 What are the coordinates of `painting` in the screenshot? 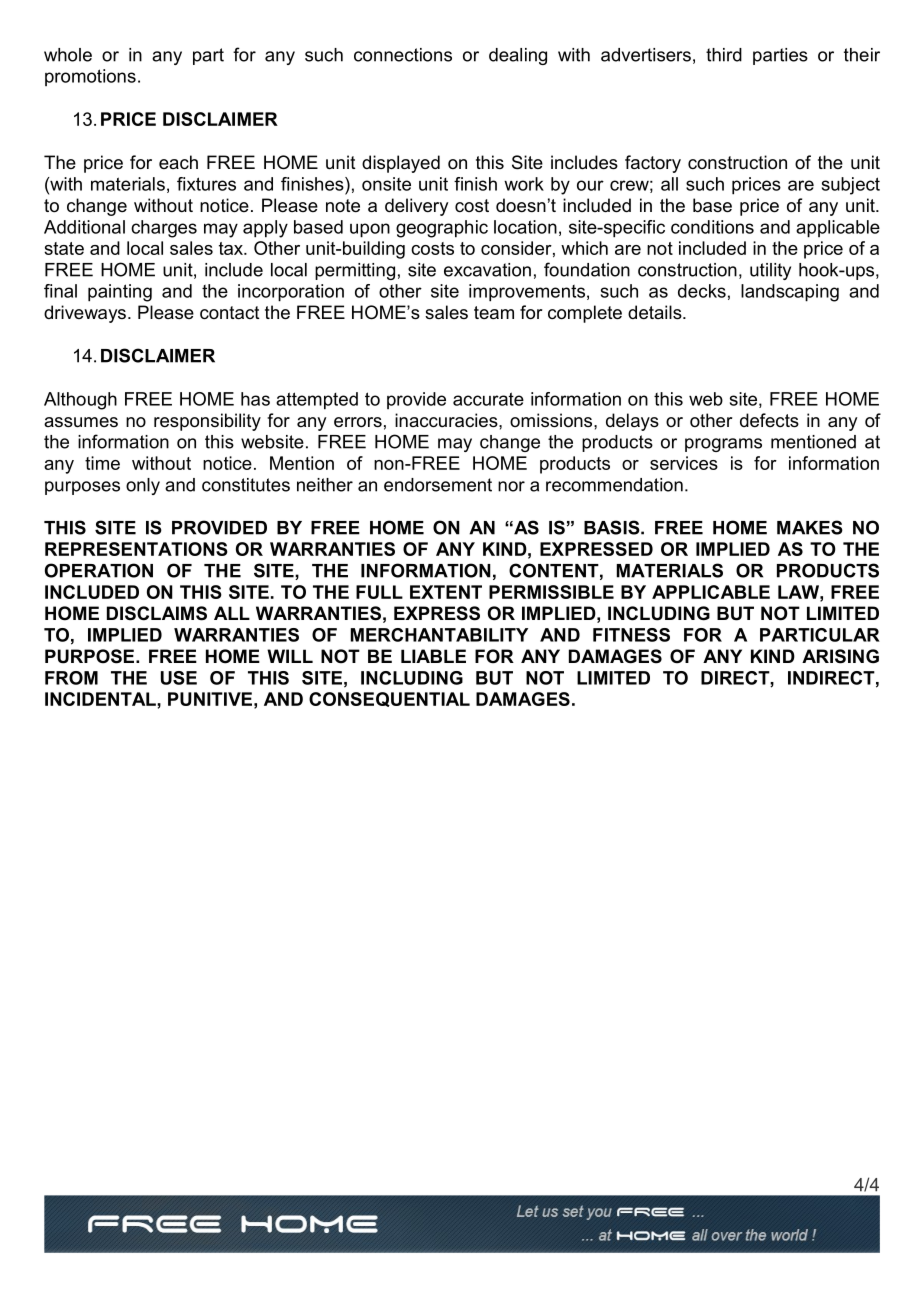 It's located at (120, 293).
